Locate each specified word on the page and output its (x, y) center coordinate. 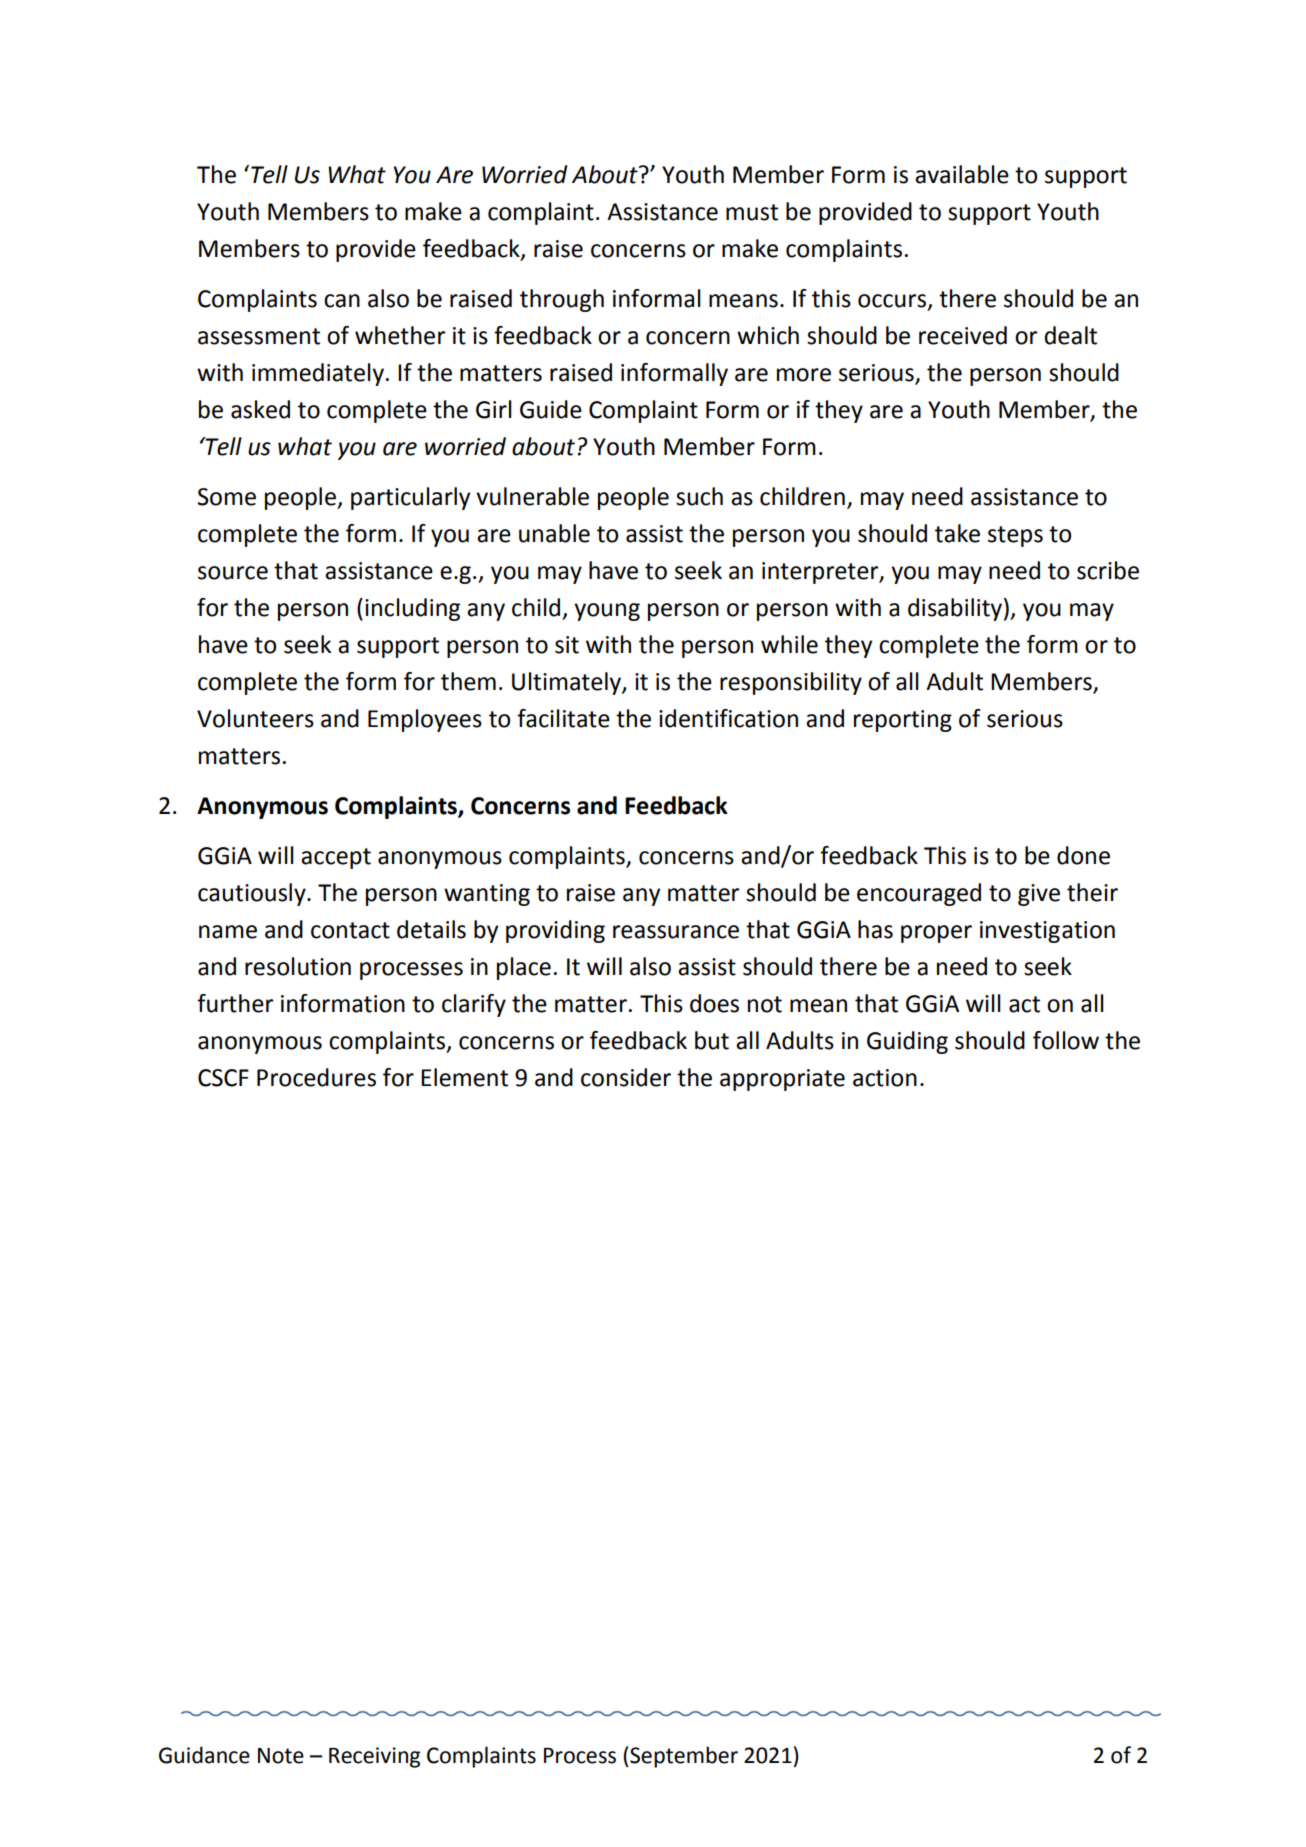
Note (281, 1756)
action (885, 1078)
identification (728, 718)
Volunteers (255, 718)
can (342, 301)
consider (626, 1077)
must (752, 212)
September (683, 1757)
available (962, 174)
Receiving (374, 1757)
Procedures (316, 1077)
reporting (903, 721)
